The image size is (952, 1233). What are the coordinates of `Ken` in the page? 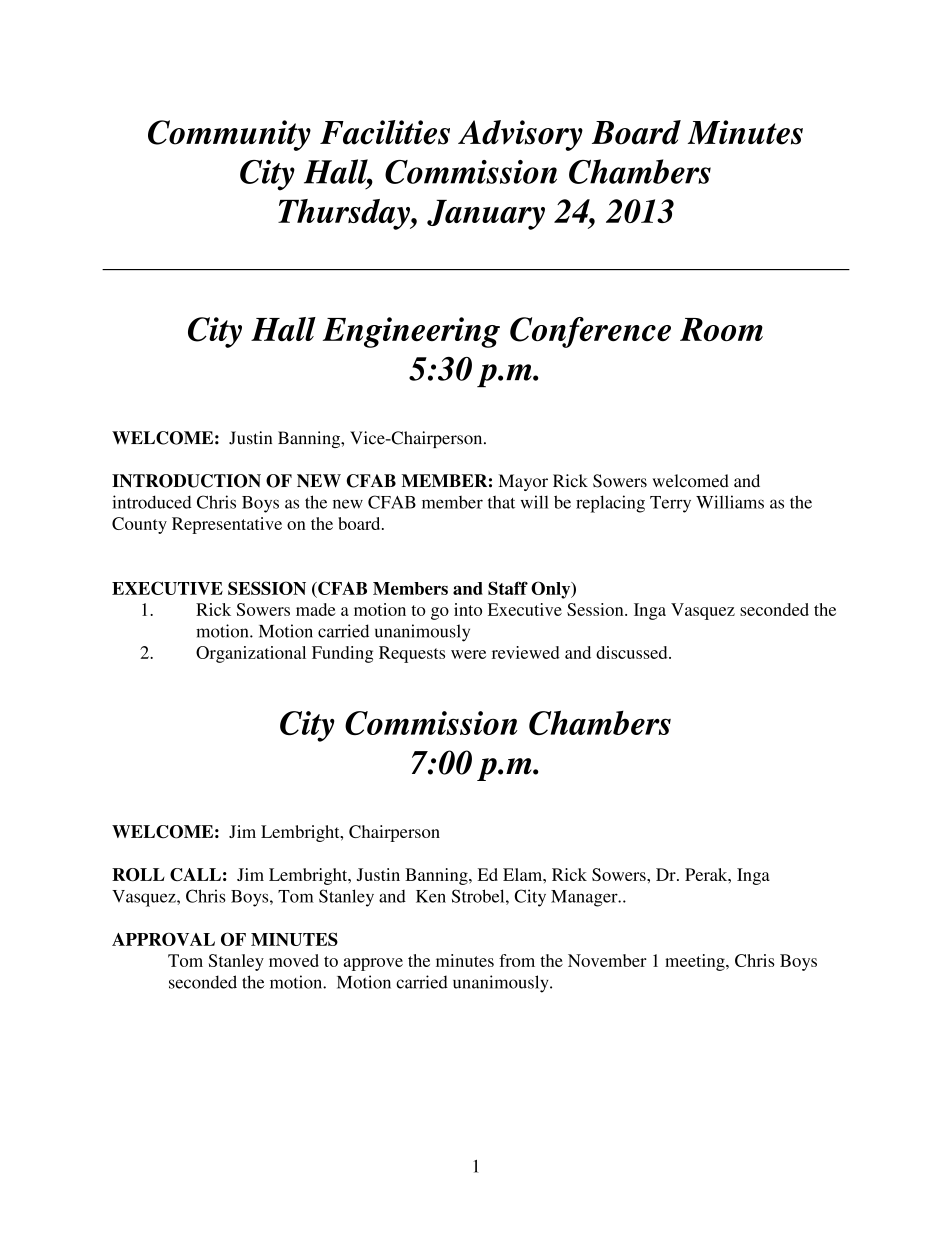 It's located at (431, 896).
